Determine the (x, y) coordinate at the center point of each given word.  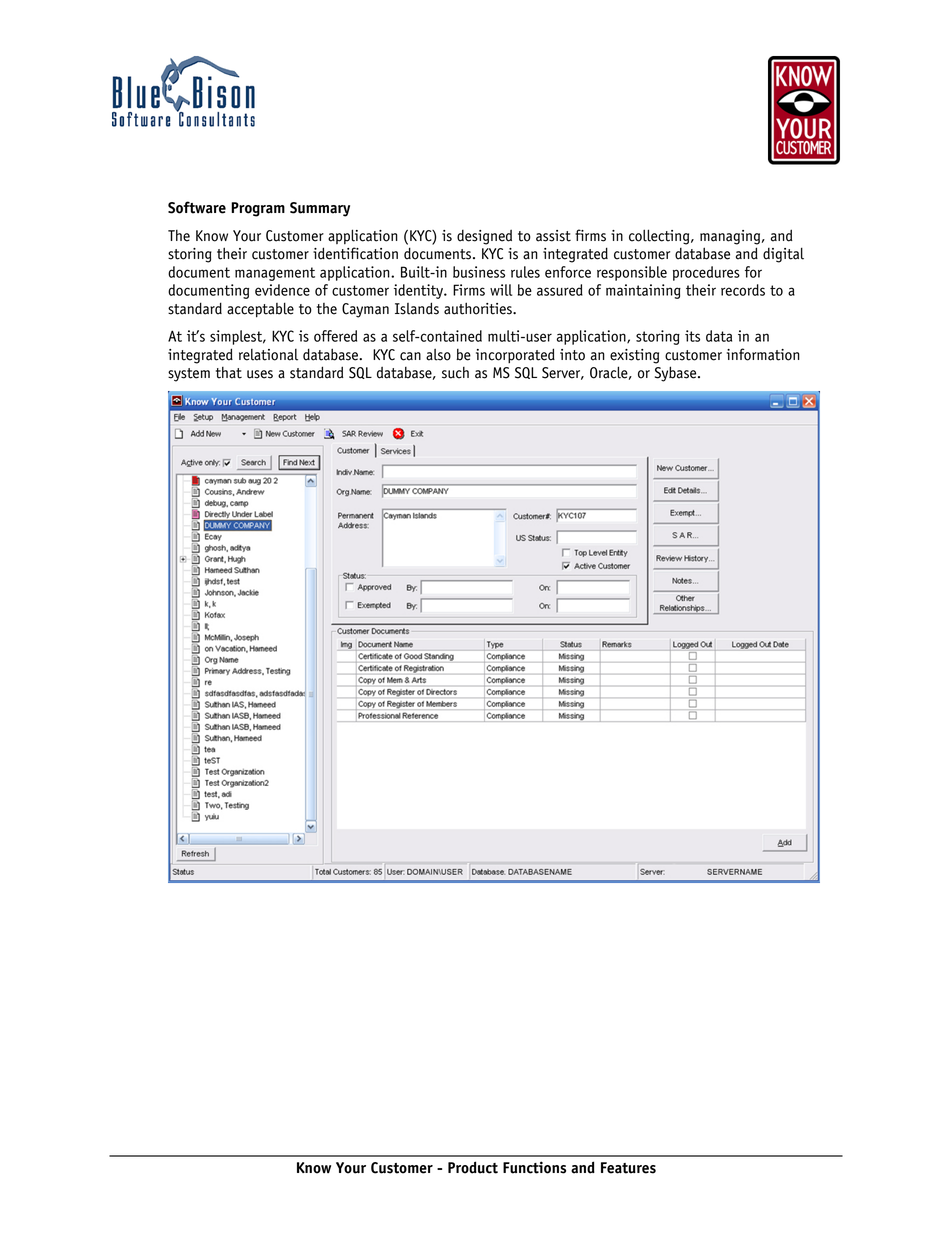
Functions (534, 1167)
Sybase (677, 374)
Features (628, 1168)
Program (258, 209)
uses (260, 374)
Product (473, 1167)
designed (484, 237)
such (455, 373)
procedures (706, 273)
